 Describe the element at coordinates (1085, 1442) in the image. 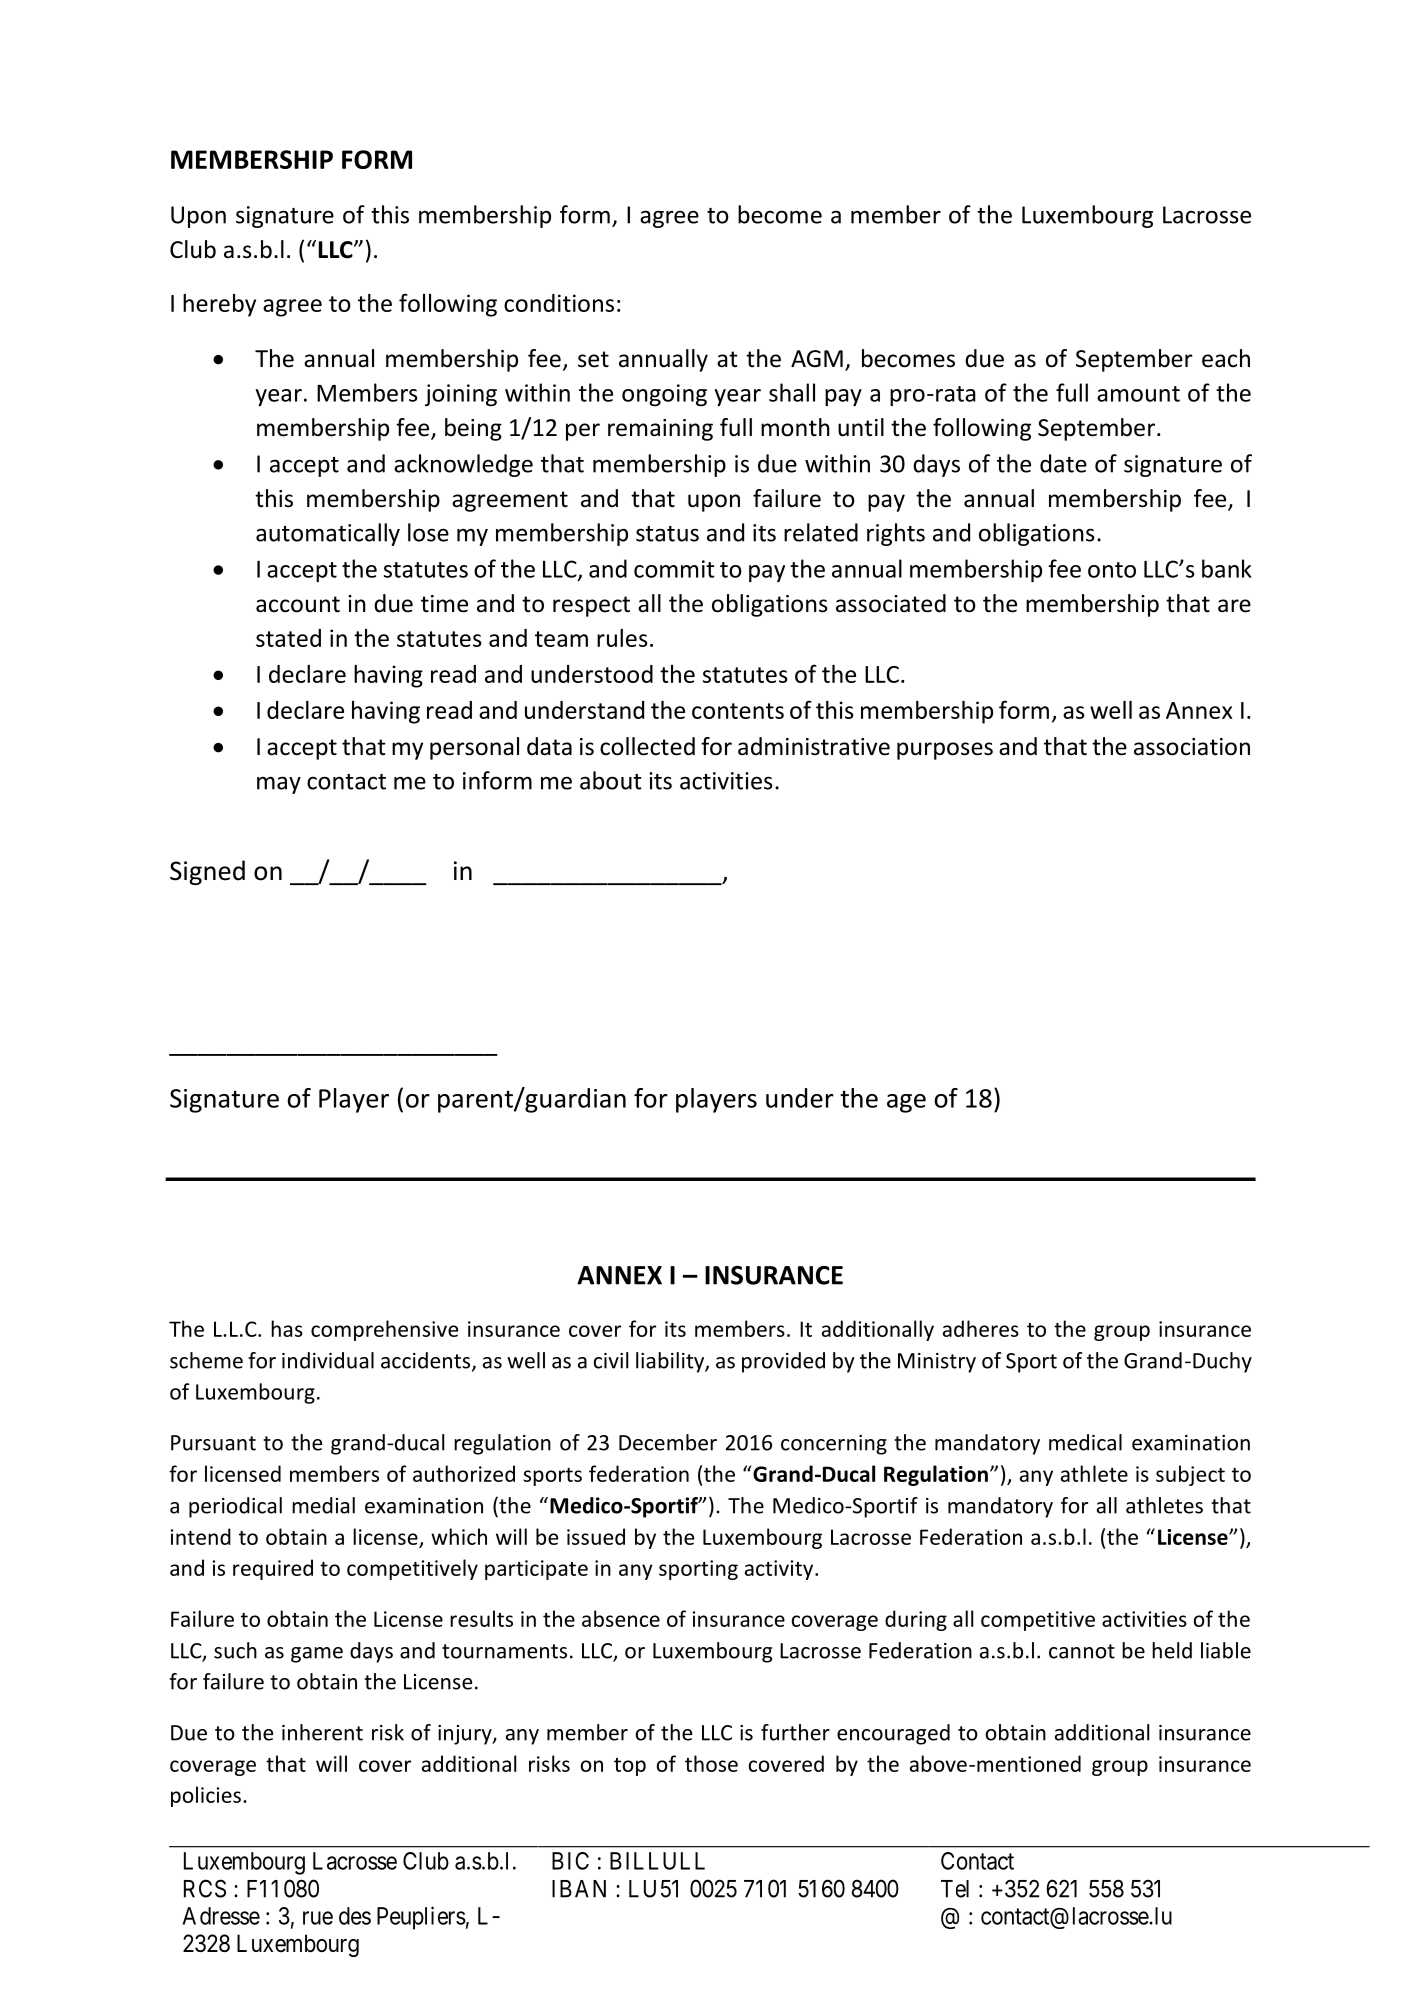

I see `medical` at that location.
